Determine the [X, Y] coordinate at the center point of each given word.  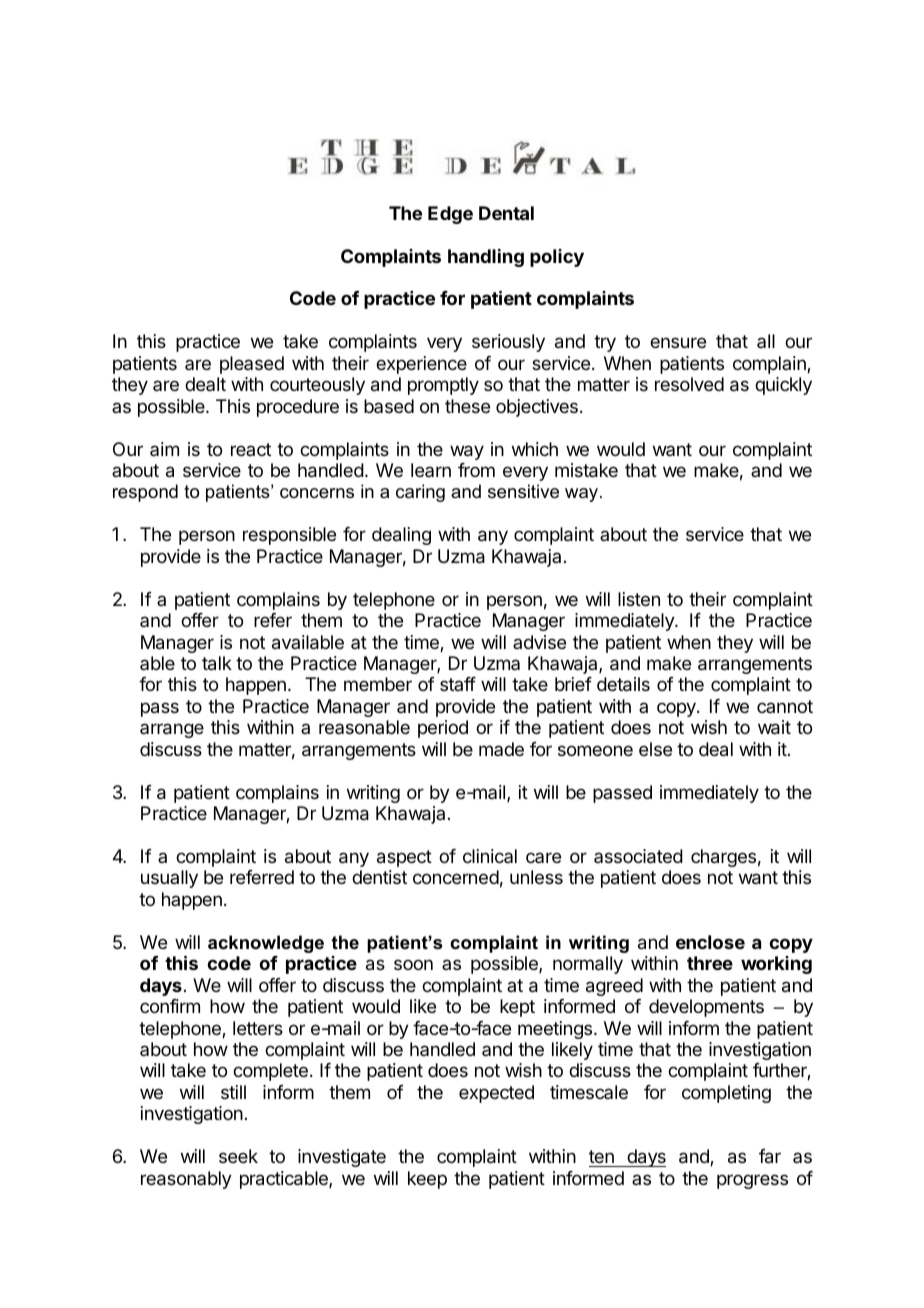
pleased [252, 365]
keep [427, 1180]
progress [752, 1181]
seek [238, 1156]
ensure [678, 342]
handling [486, 258]
